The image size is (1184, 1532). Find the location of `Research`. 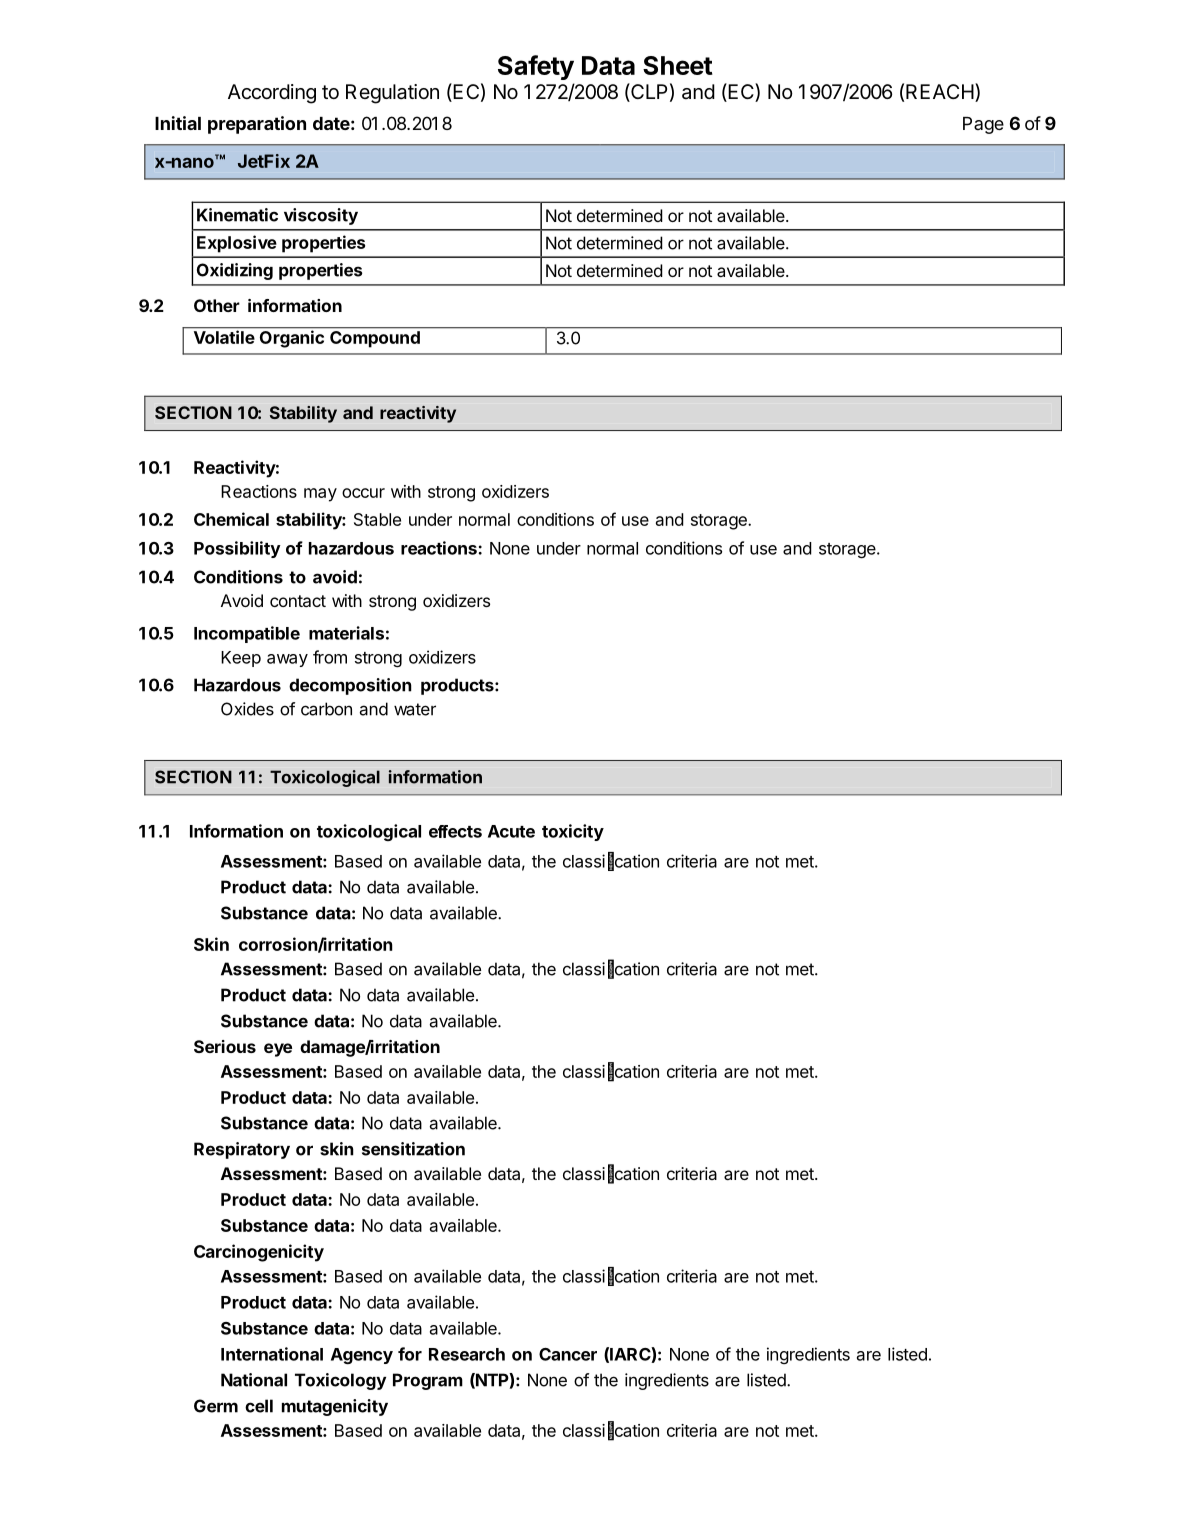

Research is located at coordinates (467, 1354).
